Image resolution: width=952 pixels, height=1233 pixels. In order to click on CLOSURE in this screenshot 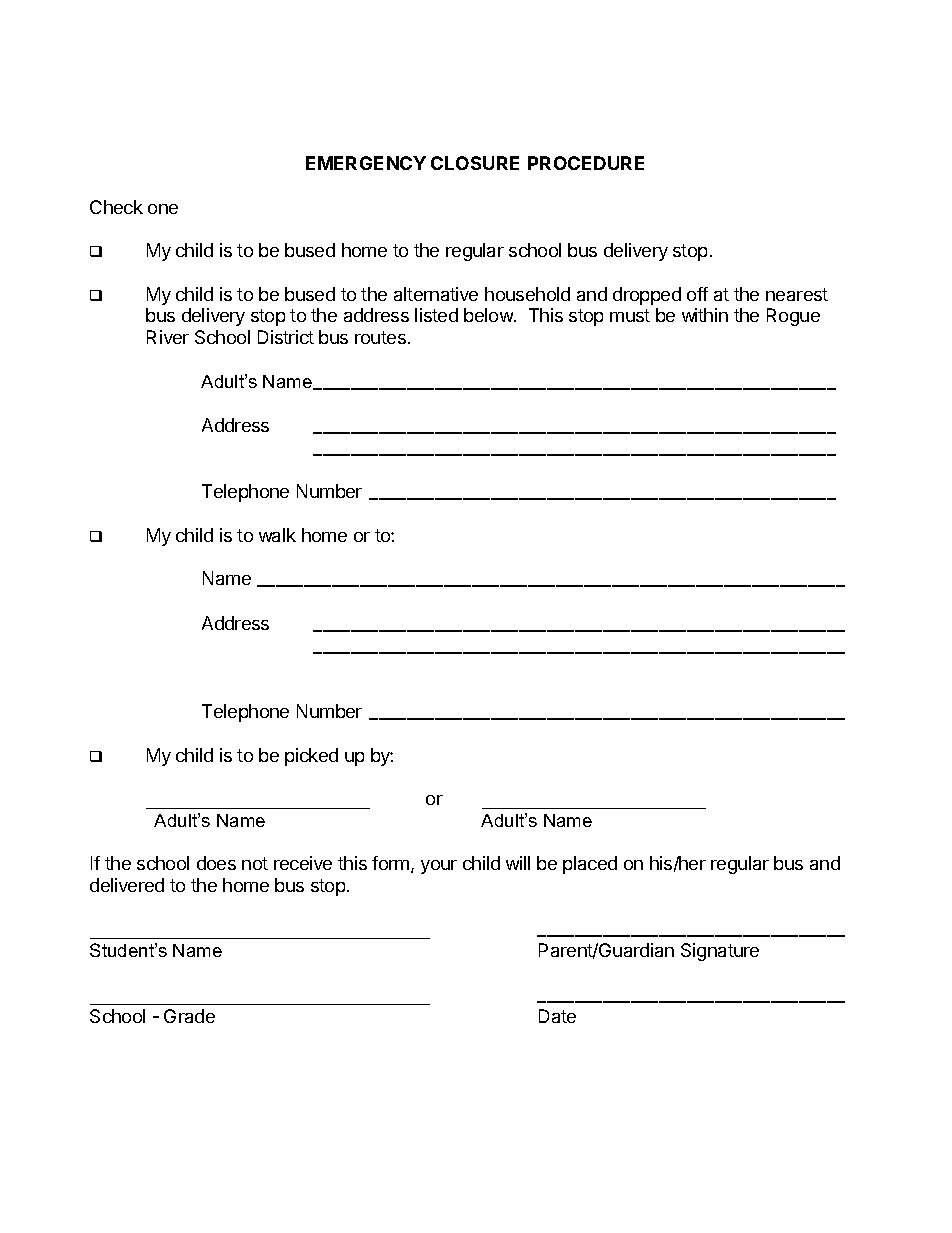, I will do `click(475, 163)`.
